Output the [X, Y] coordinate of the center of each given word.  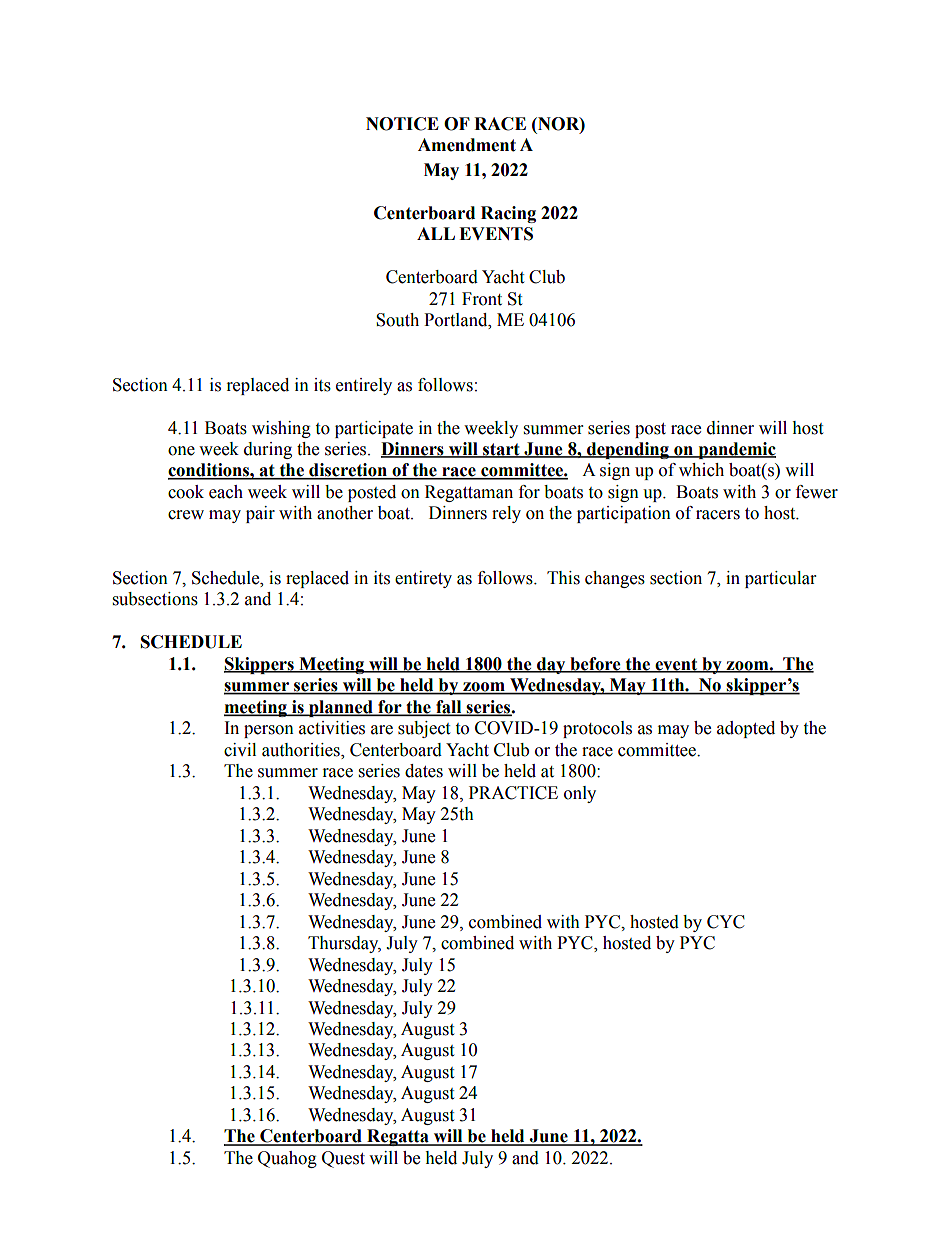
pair [260, 514]
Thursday [344, 944]
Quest [343, 1159]
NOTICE [402, 124]
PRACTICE [513, 793]
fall [449, 707]
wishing [281, 429]
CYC [726, 922]
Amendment [467, 145]
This [563, 578]
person [269, 731]
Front [482, 299]
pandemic [736, 450]
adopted [746, 729]
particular [780, 579]
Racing [508, 214]
